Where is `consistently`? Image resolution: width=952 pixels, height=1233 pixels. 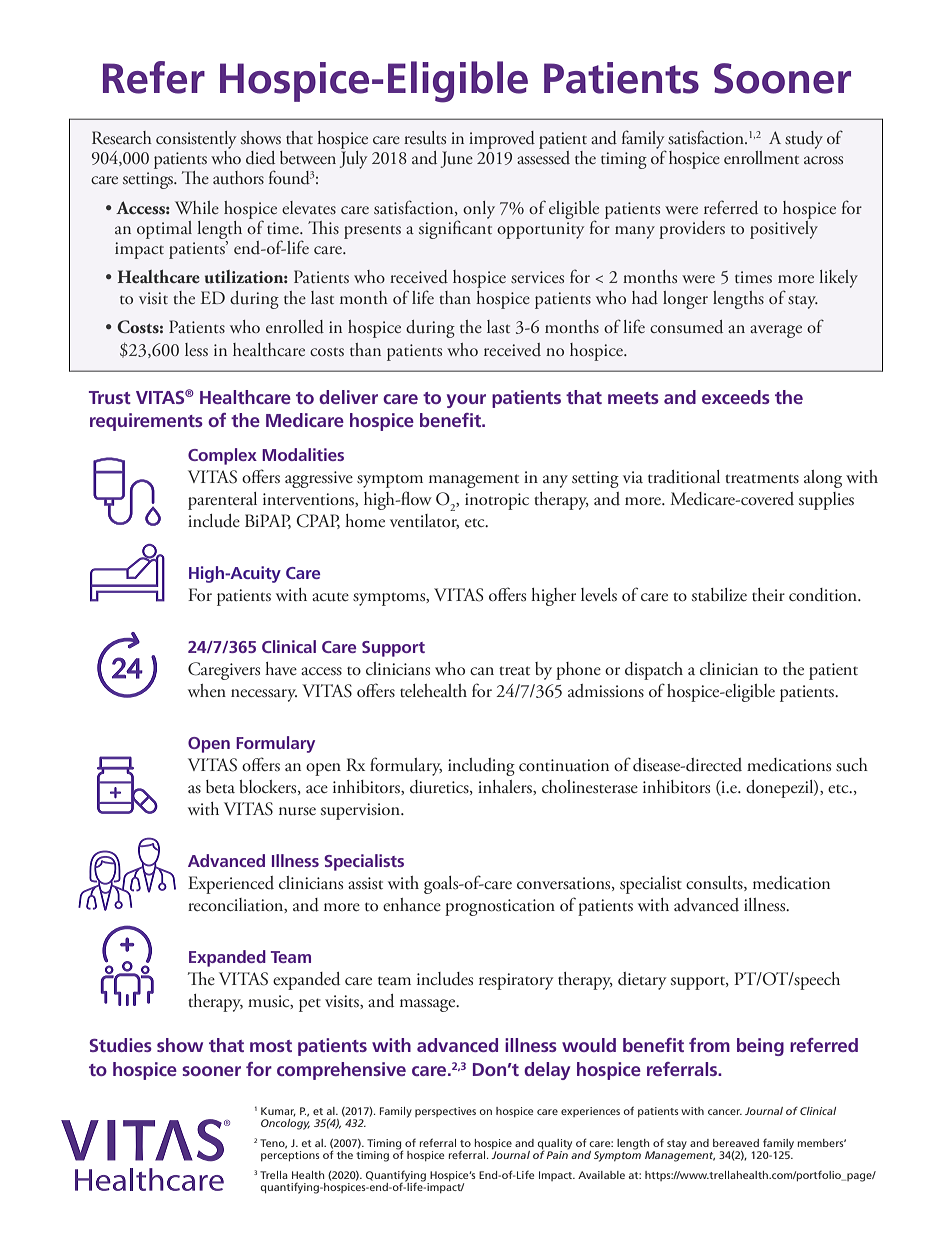 consistently is located at coordinates (196, 140).
